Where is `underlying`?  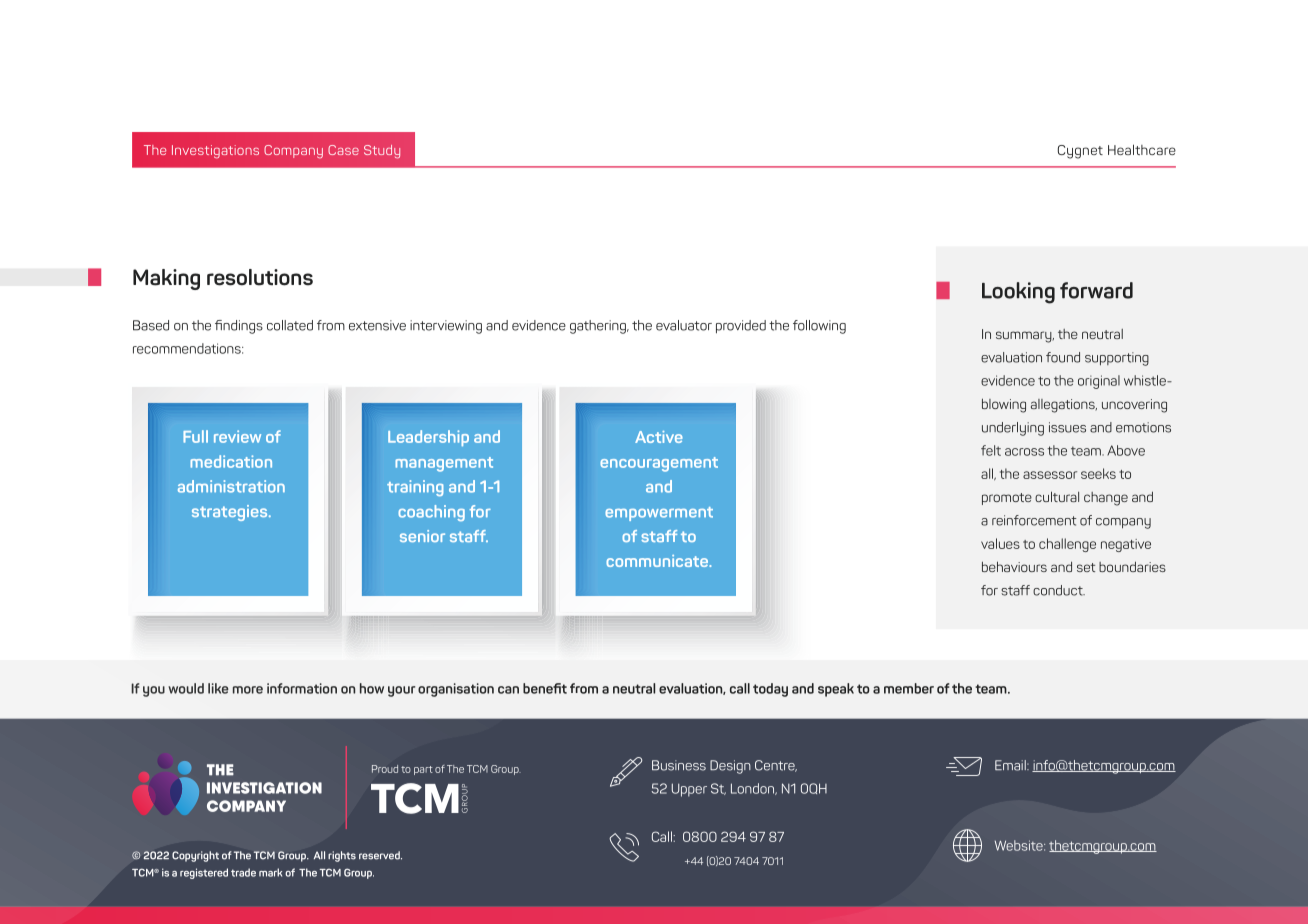 underlying is located at coordinates (1013, 429).
